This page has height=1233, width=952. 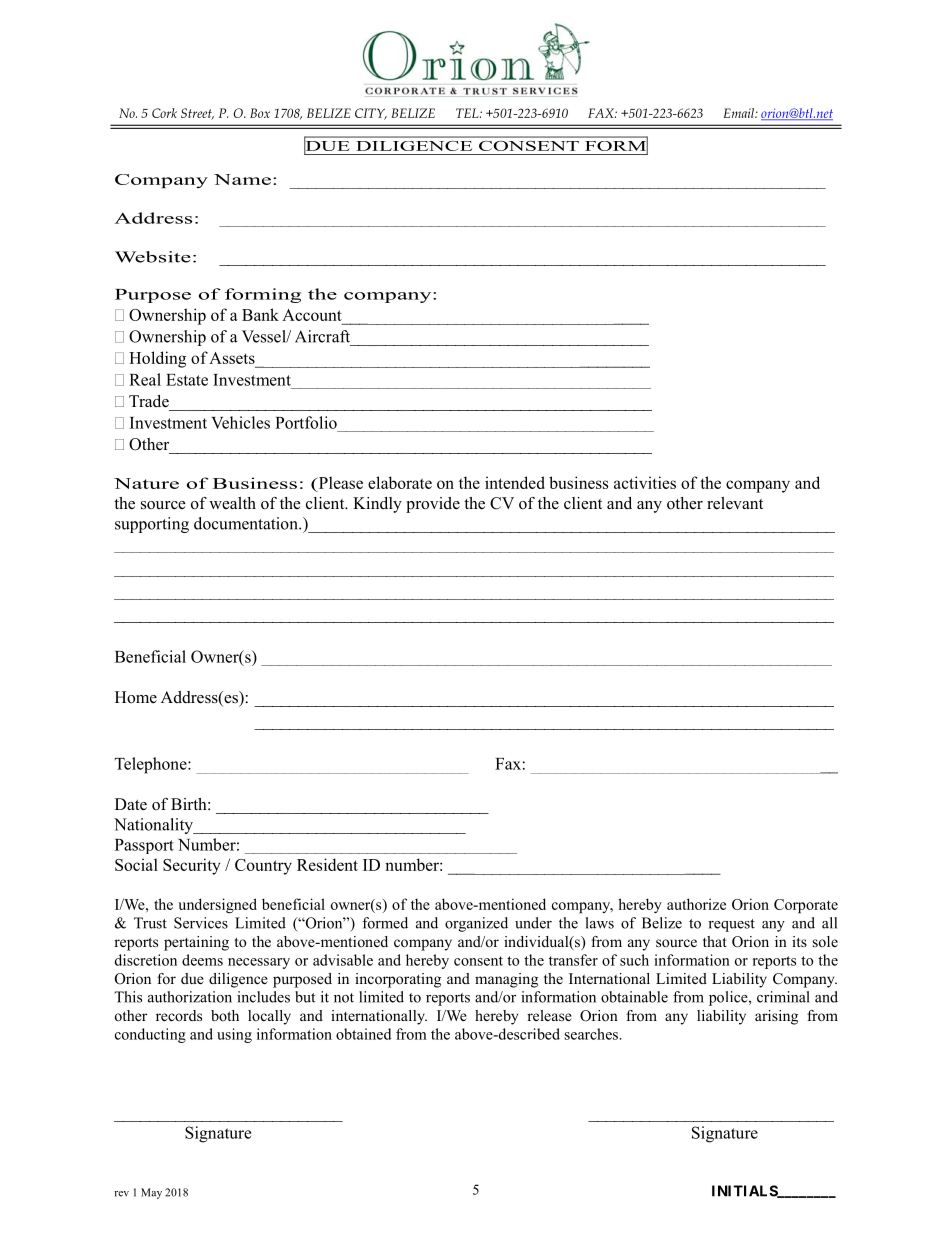 I want to click on Street, so click(x=197, y=114).
